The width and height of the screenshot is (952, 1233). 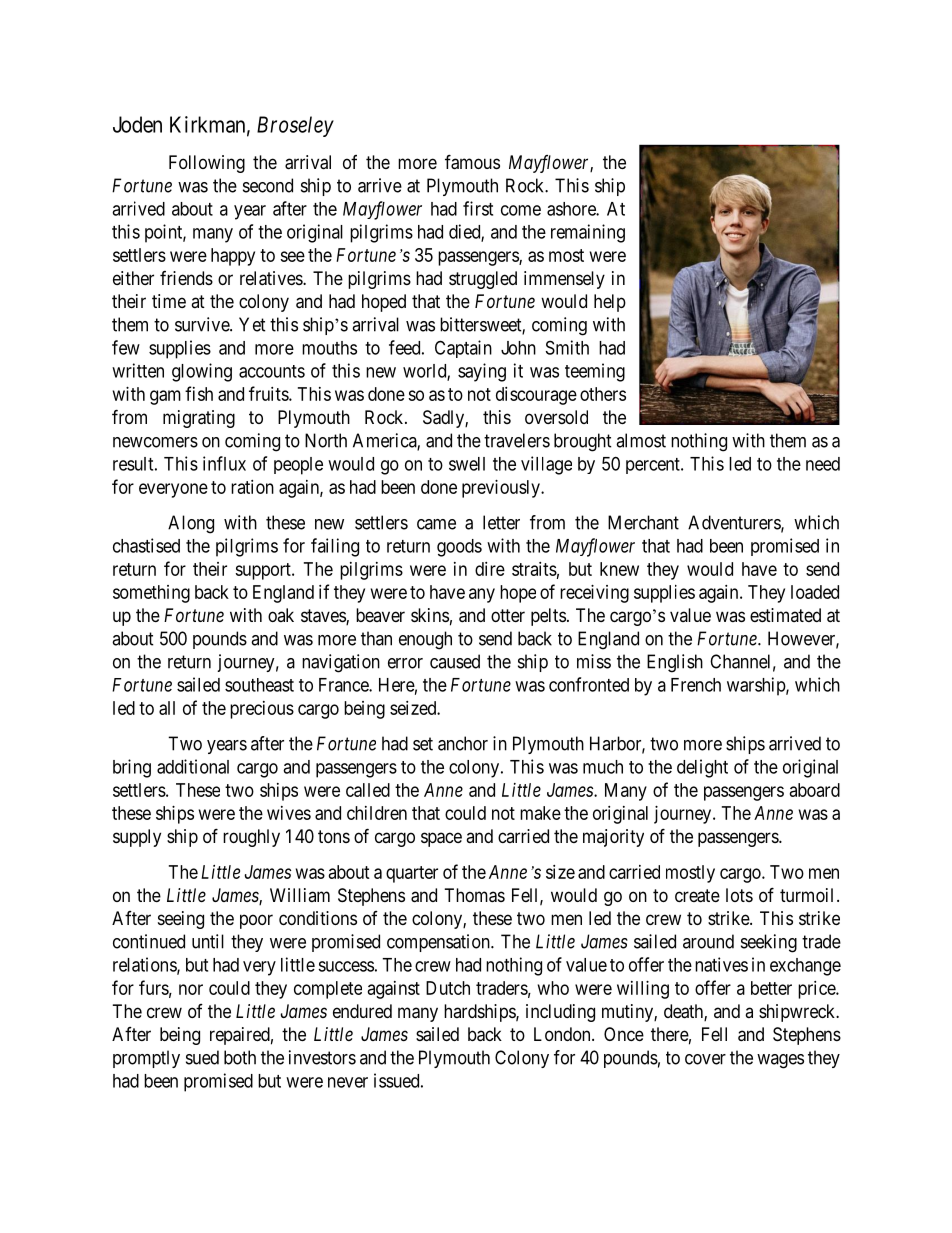 I want to click on London, so click(x=563, y=1034).
